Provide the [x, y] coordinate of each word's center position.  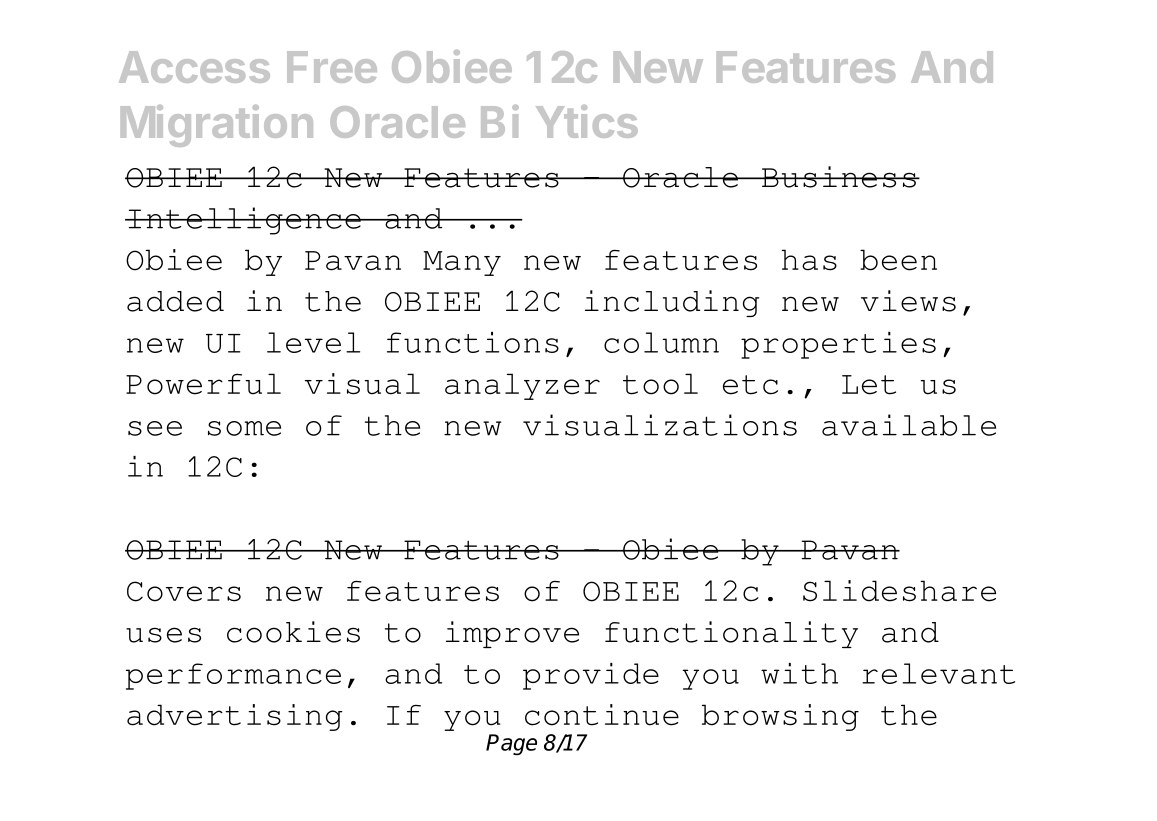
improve [512, 634]
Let [869, 385]
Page [511, 745]
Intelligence [244, 221]
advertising [235, 717]
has [809, 260]
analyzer [522, 386]
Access [194, 67]
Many [462, 263]
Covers [184, 591]
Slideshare [899, 591]
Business [838, 177]
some [244, 428]
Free [332, 67]
